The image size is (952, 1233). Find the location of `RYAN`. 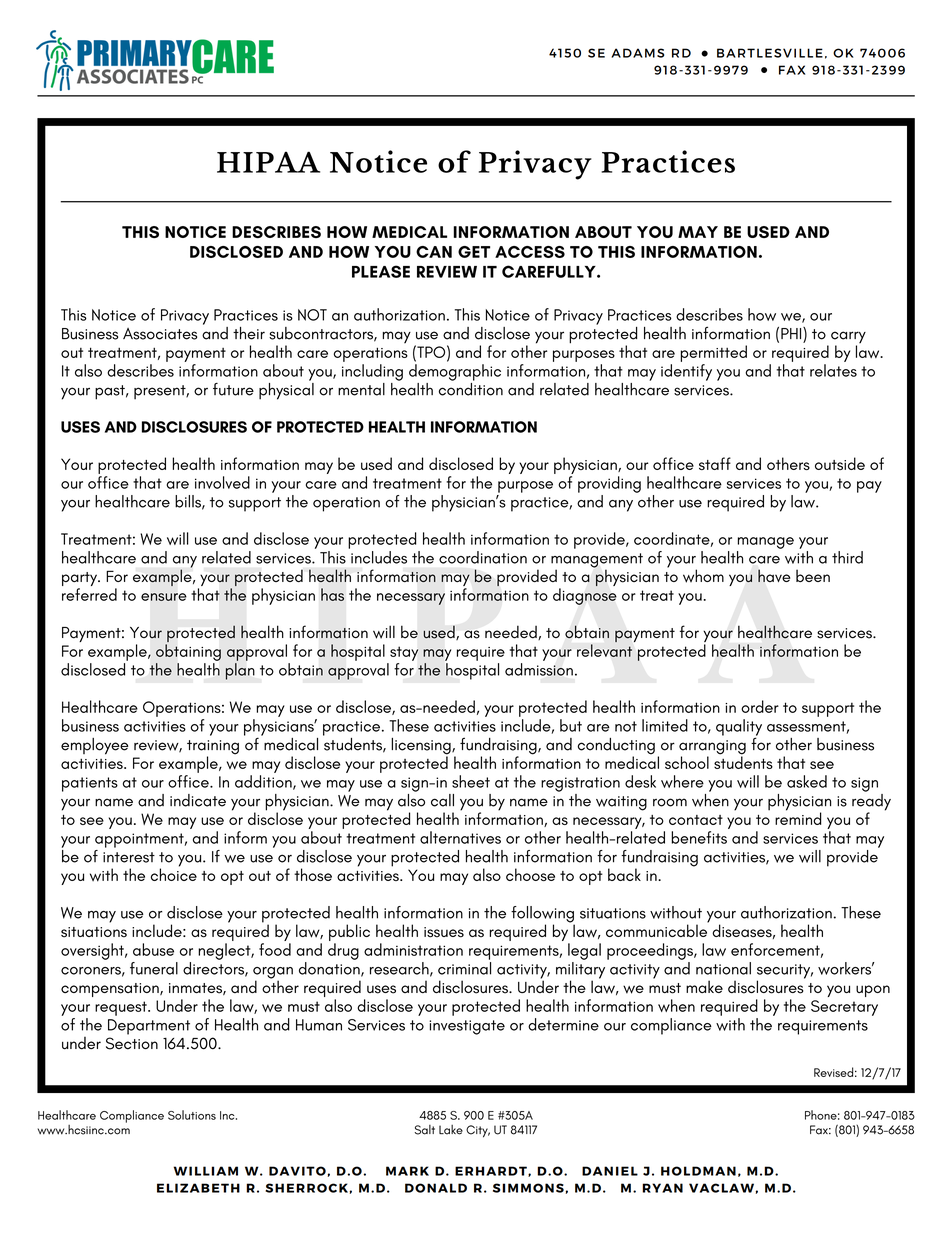

RYAN is located at coordinates (662, 1188).
